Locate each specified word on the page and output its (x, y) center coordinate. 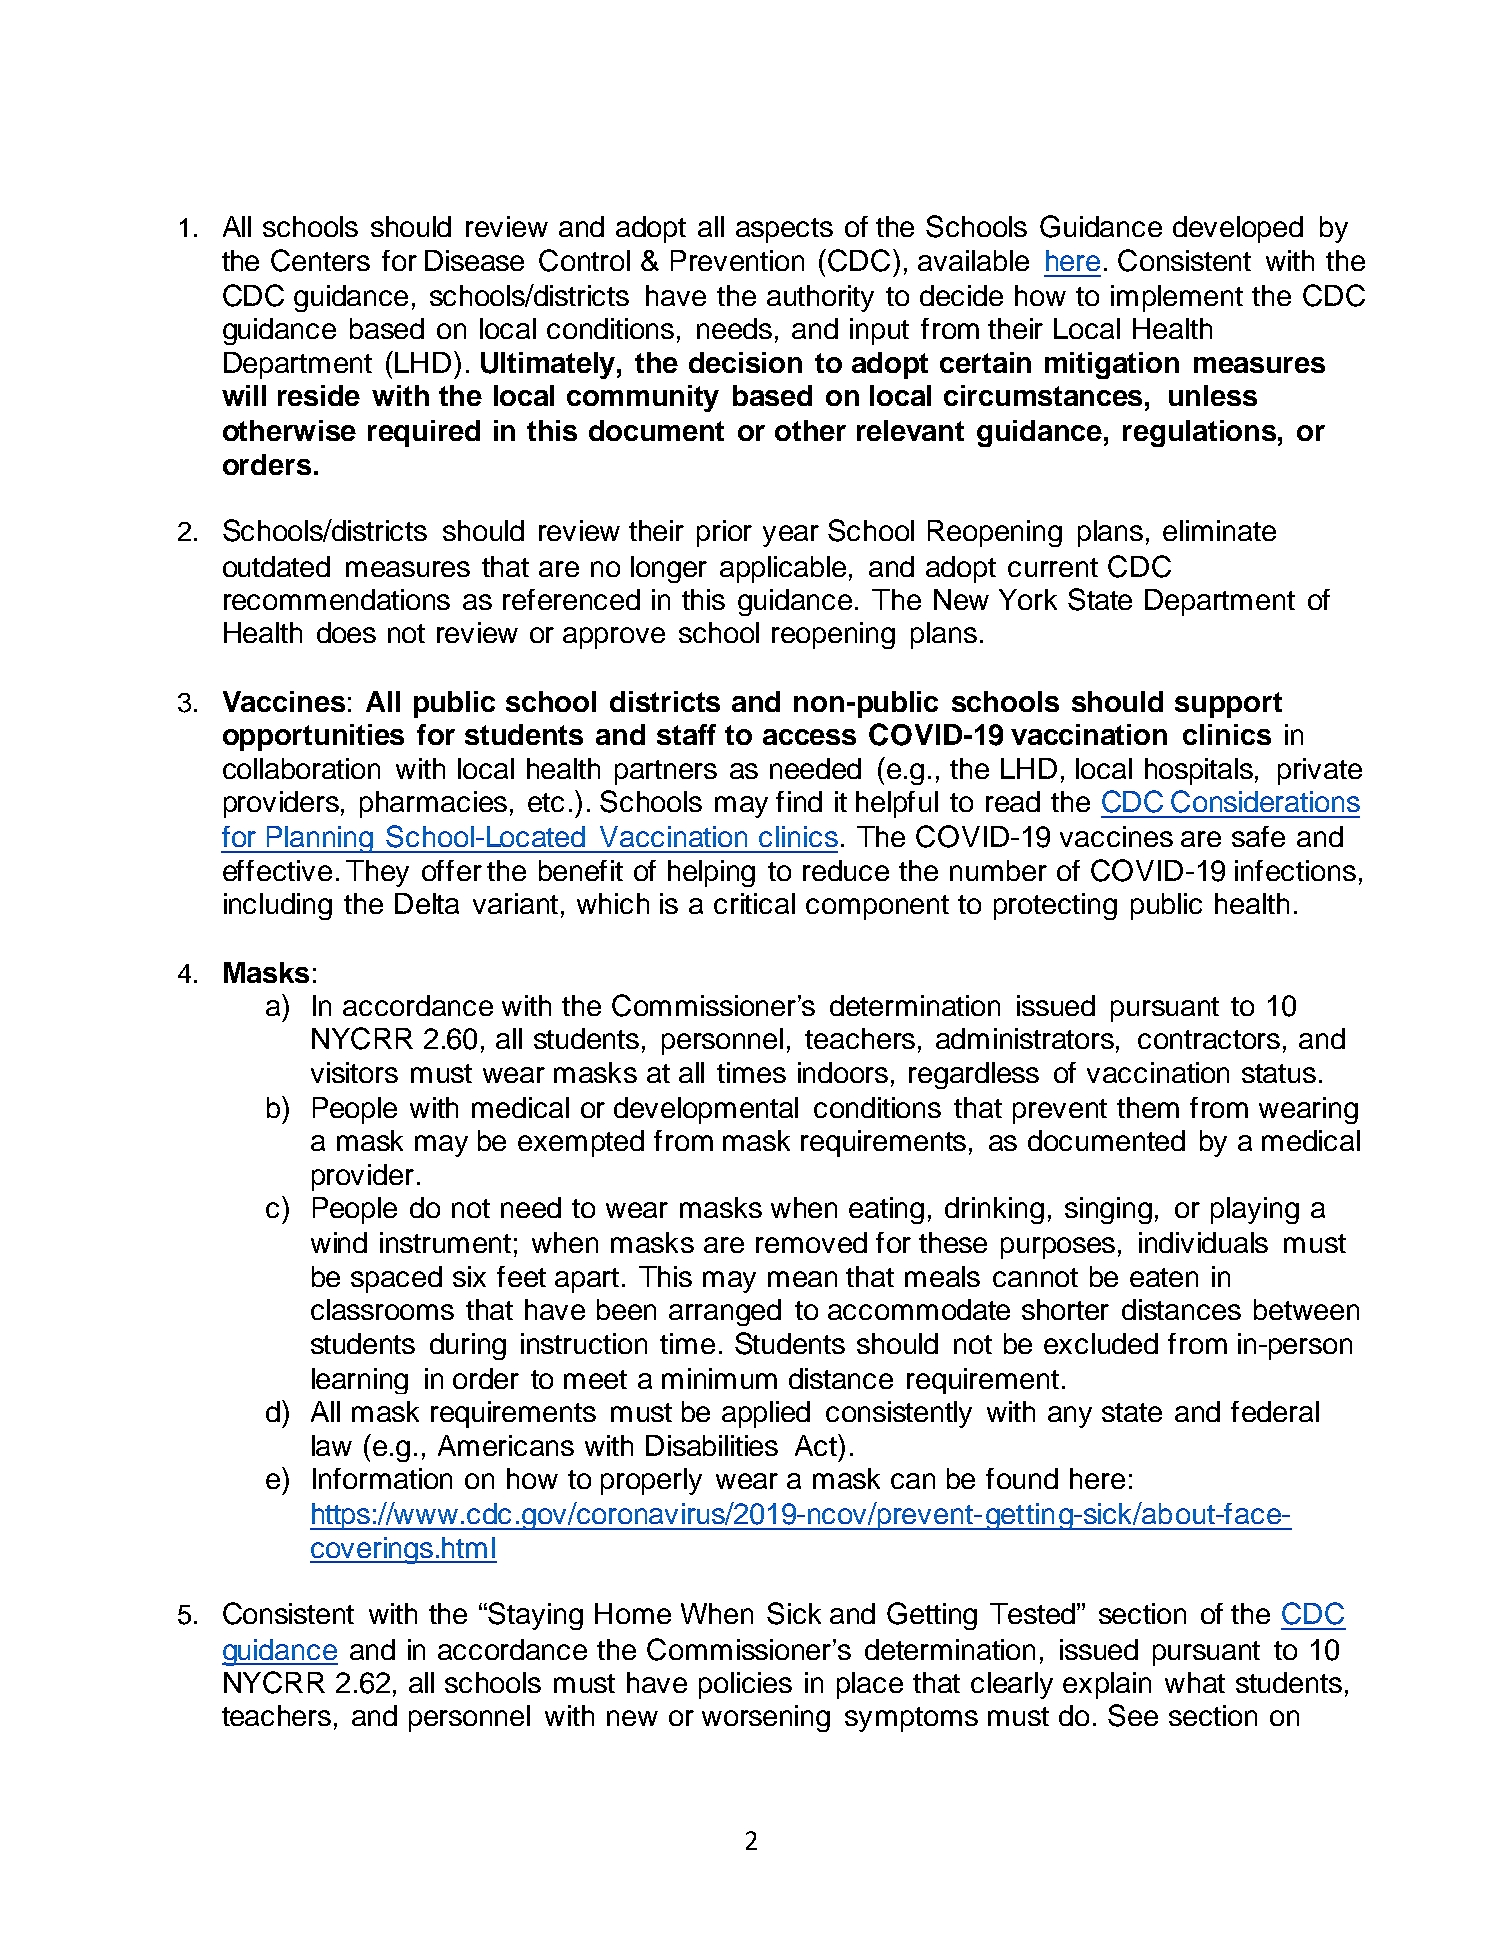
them (1148, 1107)
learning (360, 1381)
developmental (706, 1110)
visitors (354, 1072)
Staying (535, 1616)
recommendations (337, 599)
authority (820, 298)
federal (1275, 1411)
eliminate (1219, 530)
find (799, 801)
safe (1258, 836)
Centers (320, 260)
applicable (783, 569)
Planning (320, 839)
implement (1177, 298)
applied (766, 1414)
